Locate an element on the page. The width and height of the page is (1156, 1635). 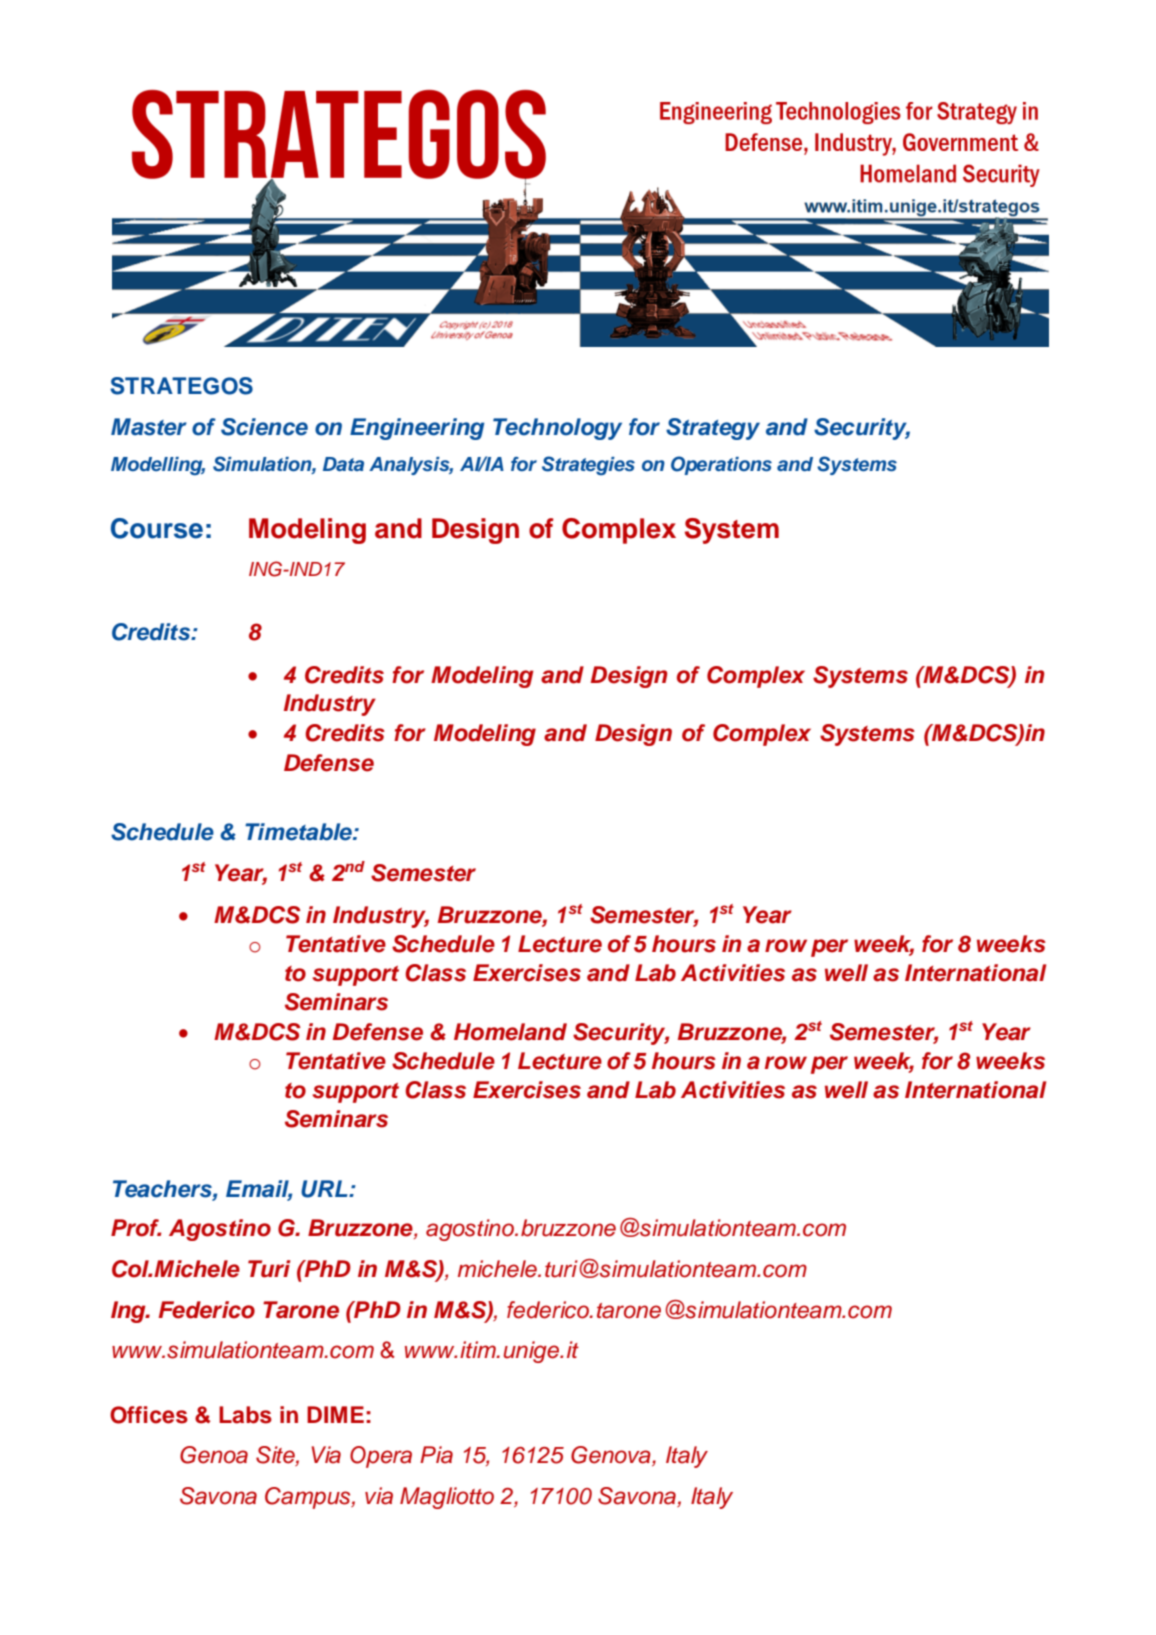
Engineering is located at coordinates (417, 429).
